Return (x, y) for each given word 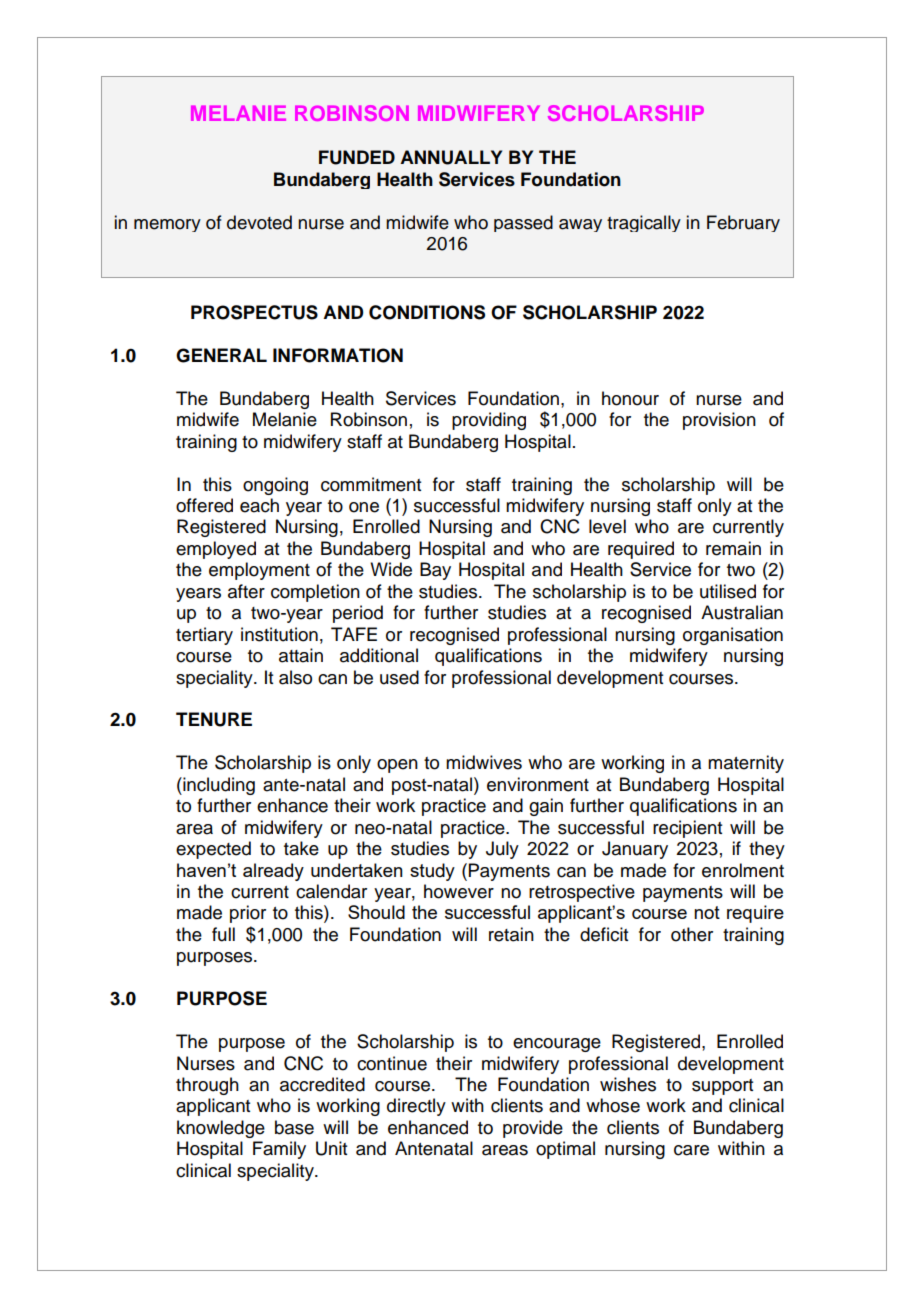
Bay (435, 571)
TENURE (214, 719)
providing (489, 421)
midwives (484, 762)
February (743, 223)
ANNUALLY (451, 157)
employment (259, 571)
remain (733, 548)
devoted (259, 222)
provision (719, 421)
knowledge (221, 1129)
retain (511, 934)
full (223, 934)
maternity (746, 764)
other (692, 934)
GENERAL (221, 355)
